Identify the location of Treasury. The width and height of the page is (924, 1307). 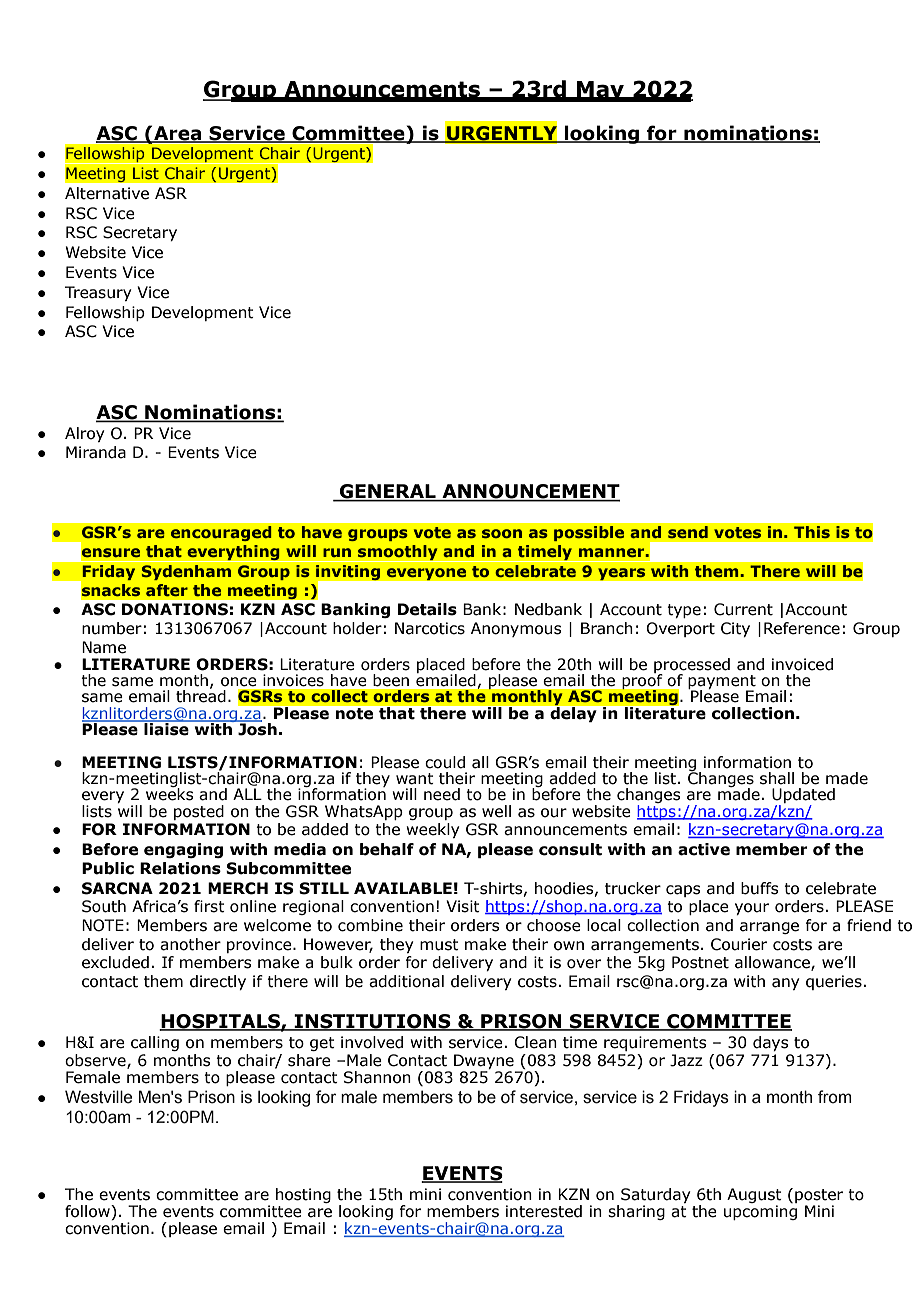
(98, 293).
